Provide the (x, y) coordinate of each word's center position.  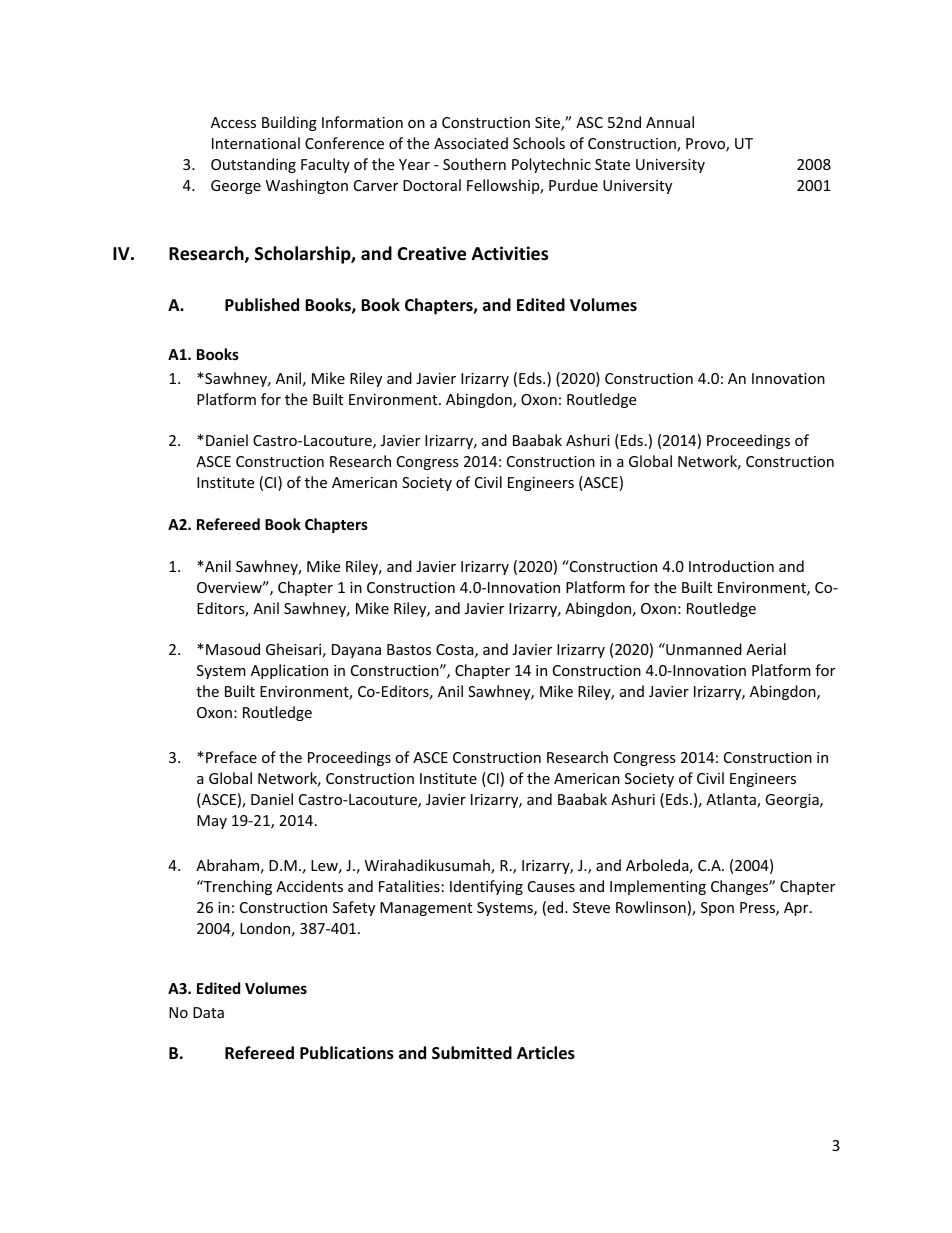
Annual (670, 122)
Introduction (731, 566)
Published (262, 305)
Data (208, 1012)
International (256, 143)
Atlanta (732, 800)
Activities (510, 253)
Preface (231, 757)
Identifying (486, 887)
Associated (471, 143)
